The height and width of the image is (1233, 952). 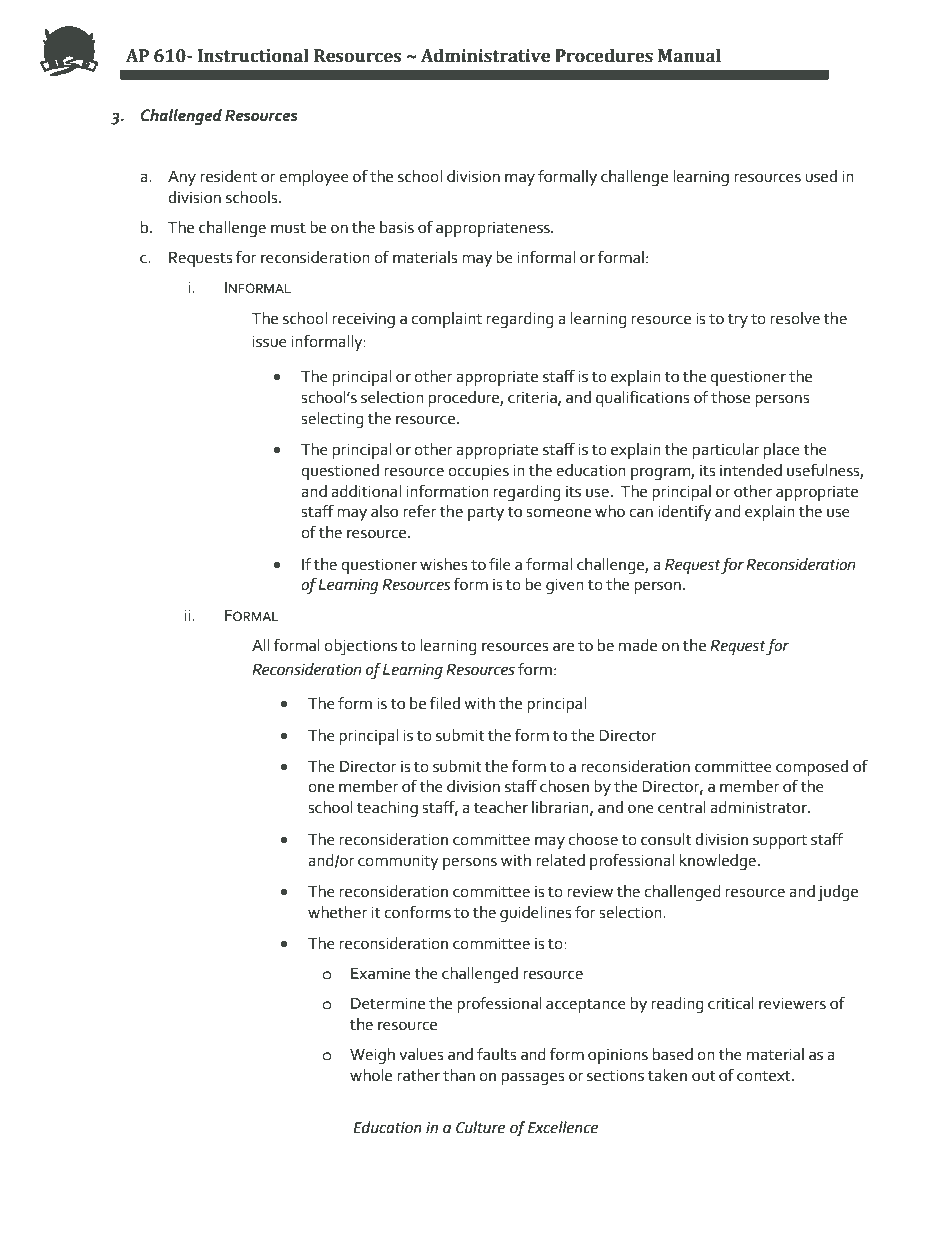 What do you see at coordinates (332, 420) in the image?
I see `selecting` at bounding box center [332, 420].
